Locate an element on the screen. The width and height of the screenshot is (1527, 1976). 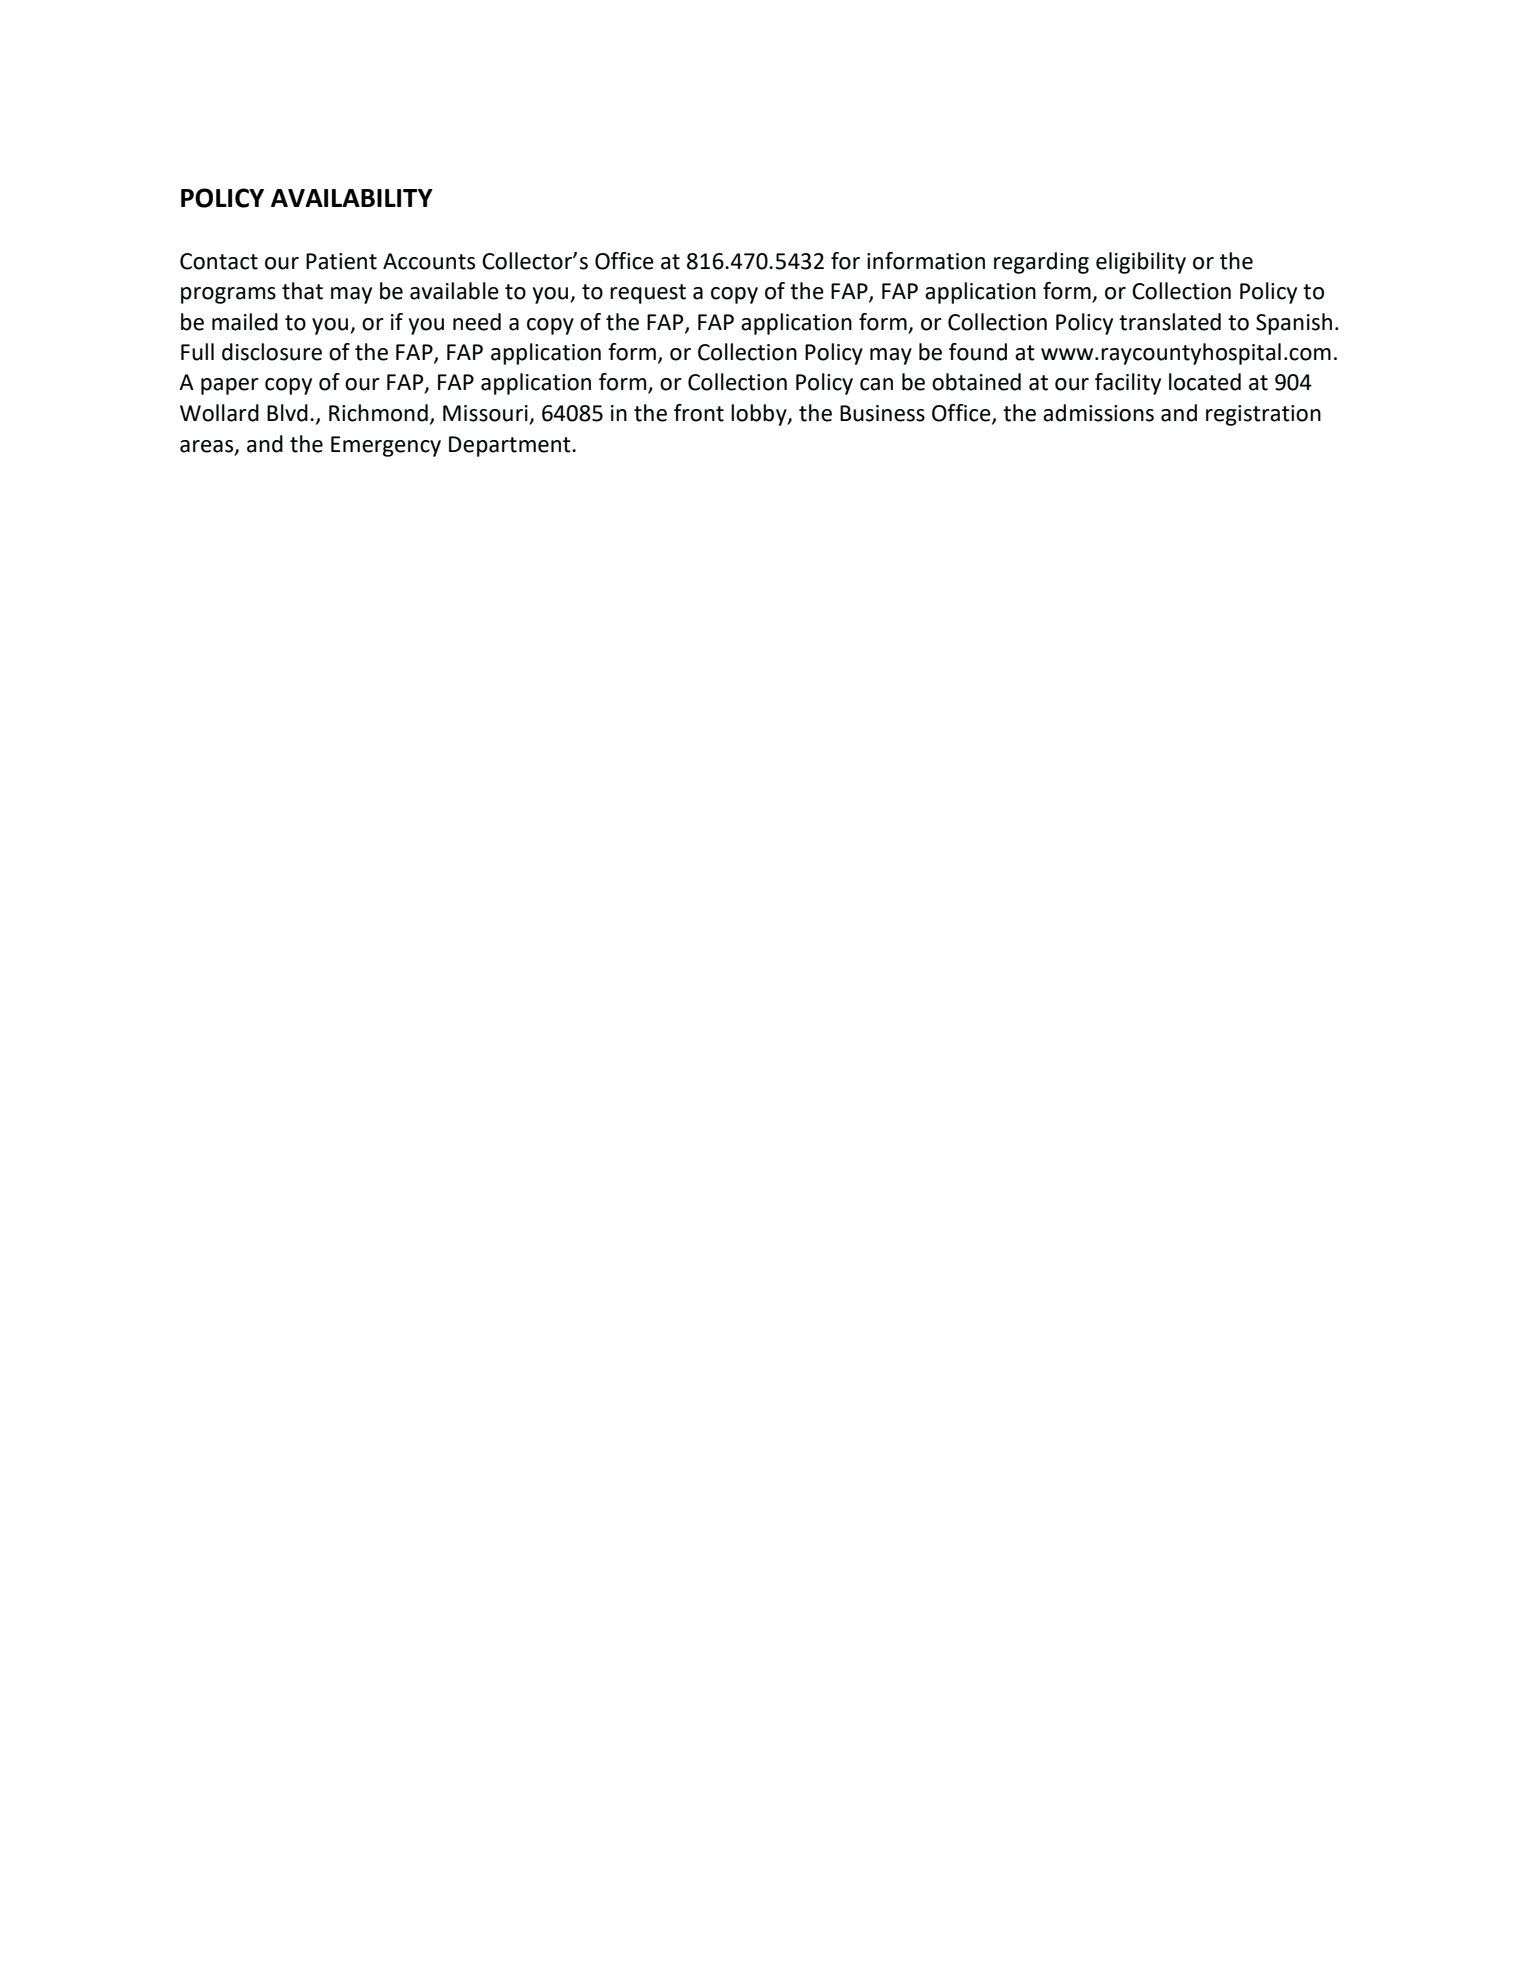
request is located at coordinates (648, 294).
